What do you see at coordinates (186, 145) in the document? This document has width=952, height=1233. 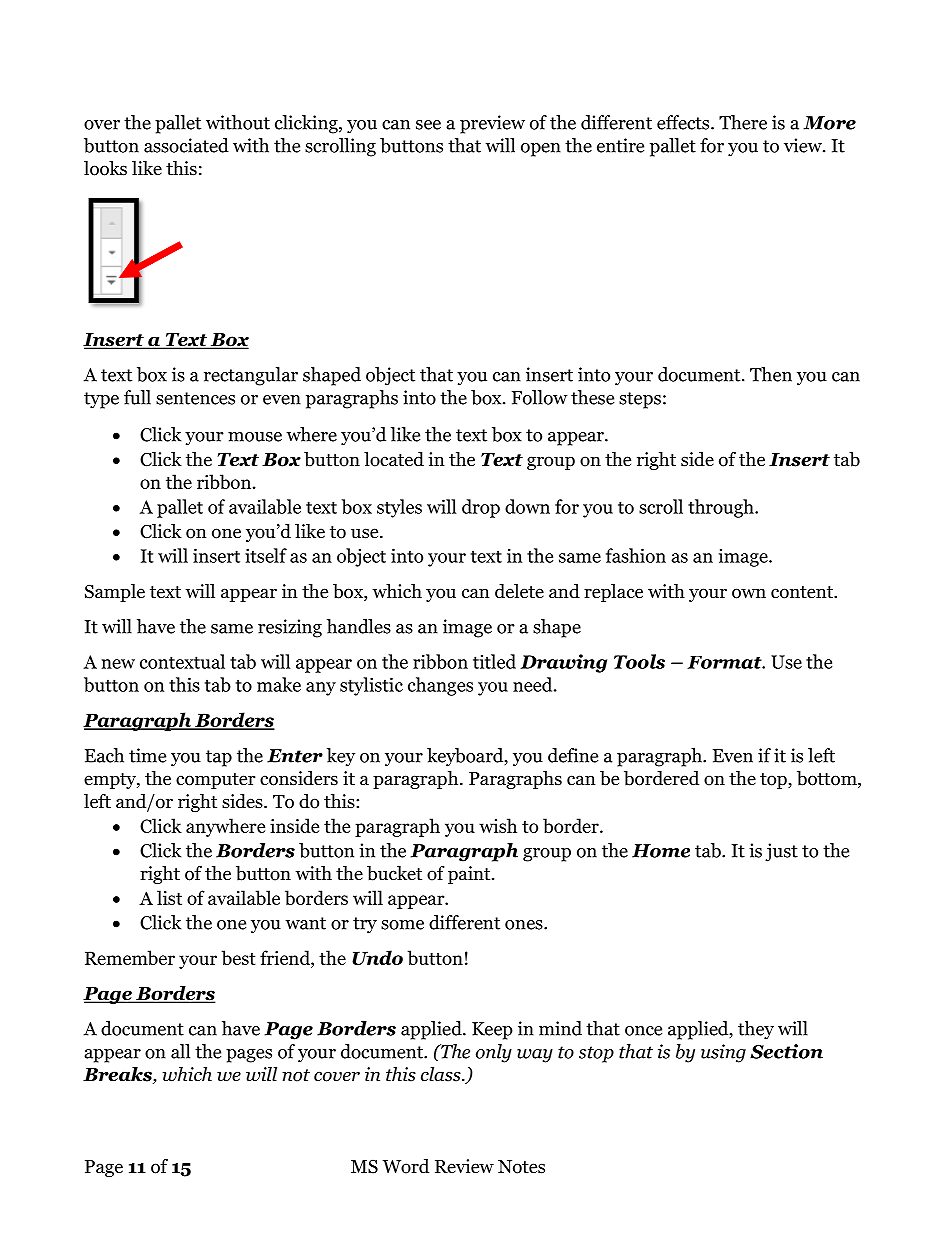 I see `associated` at bounding box center [186, 145].
